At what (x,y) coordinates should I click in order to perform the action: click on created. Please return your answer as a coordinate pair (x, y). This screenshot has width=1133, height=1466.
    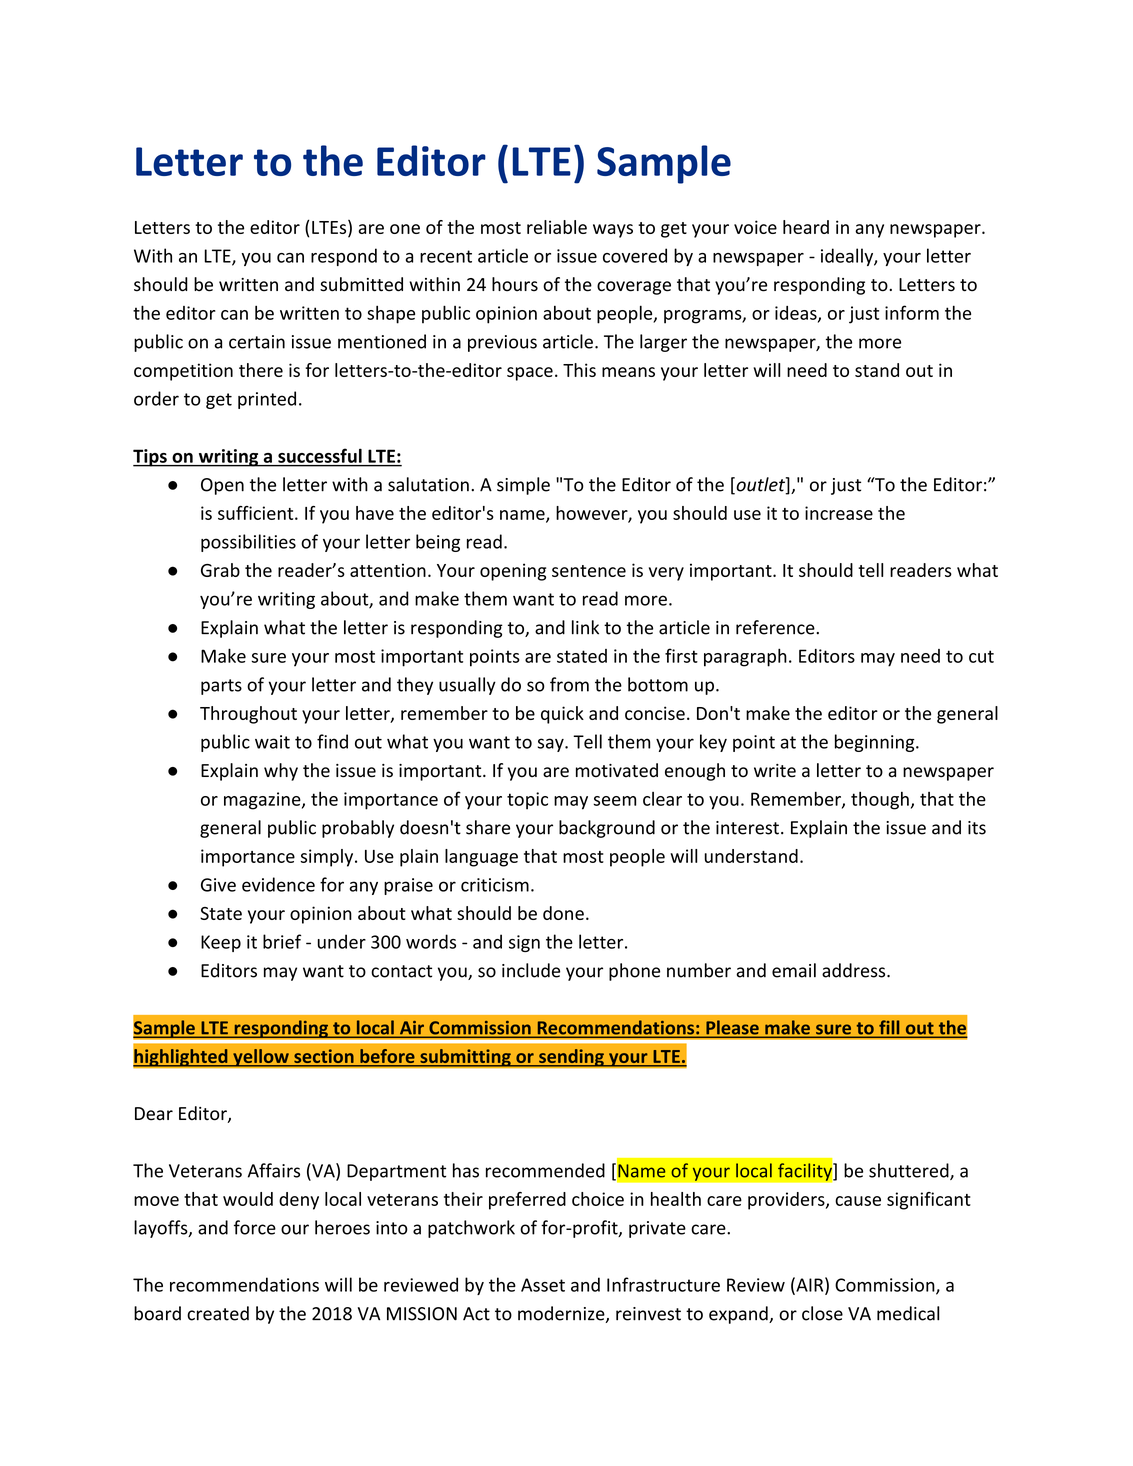
    Looking at the image, I should click on (218, 1313).
